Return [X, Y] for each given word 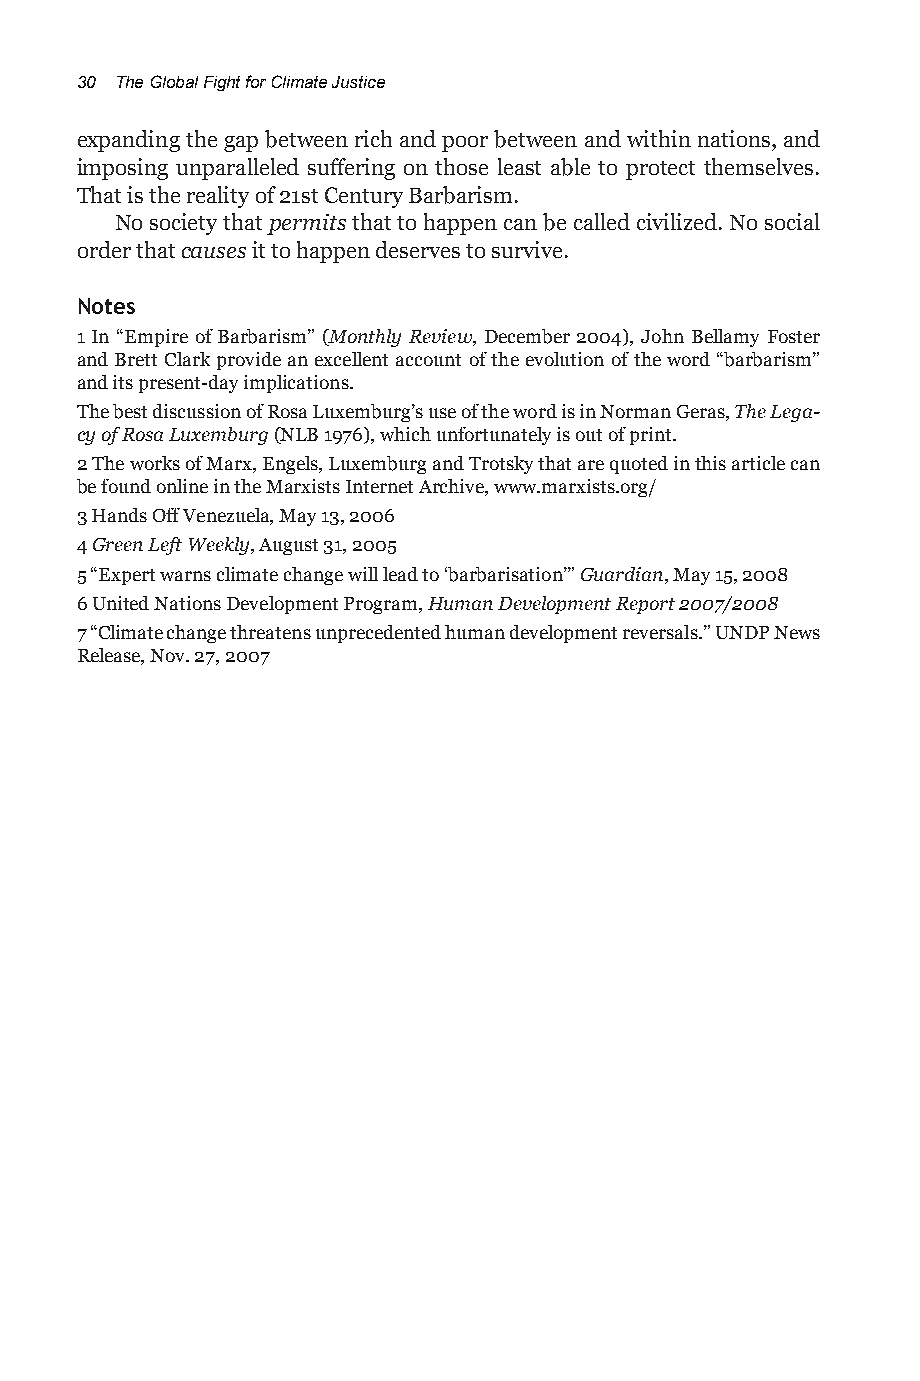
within [659, 138]
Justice [358, 82]
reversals [661, 632]
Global [174, 81]
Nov [169, 655]
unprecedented [378, 634]
